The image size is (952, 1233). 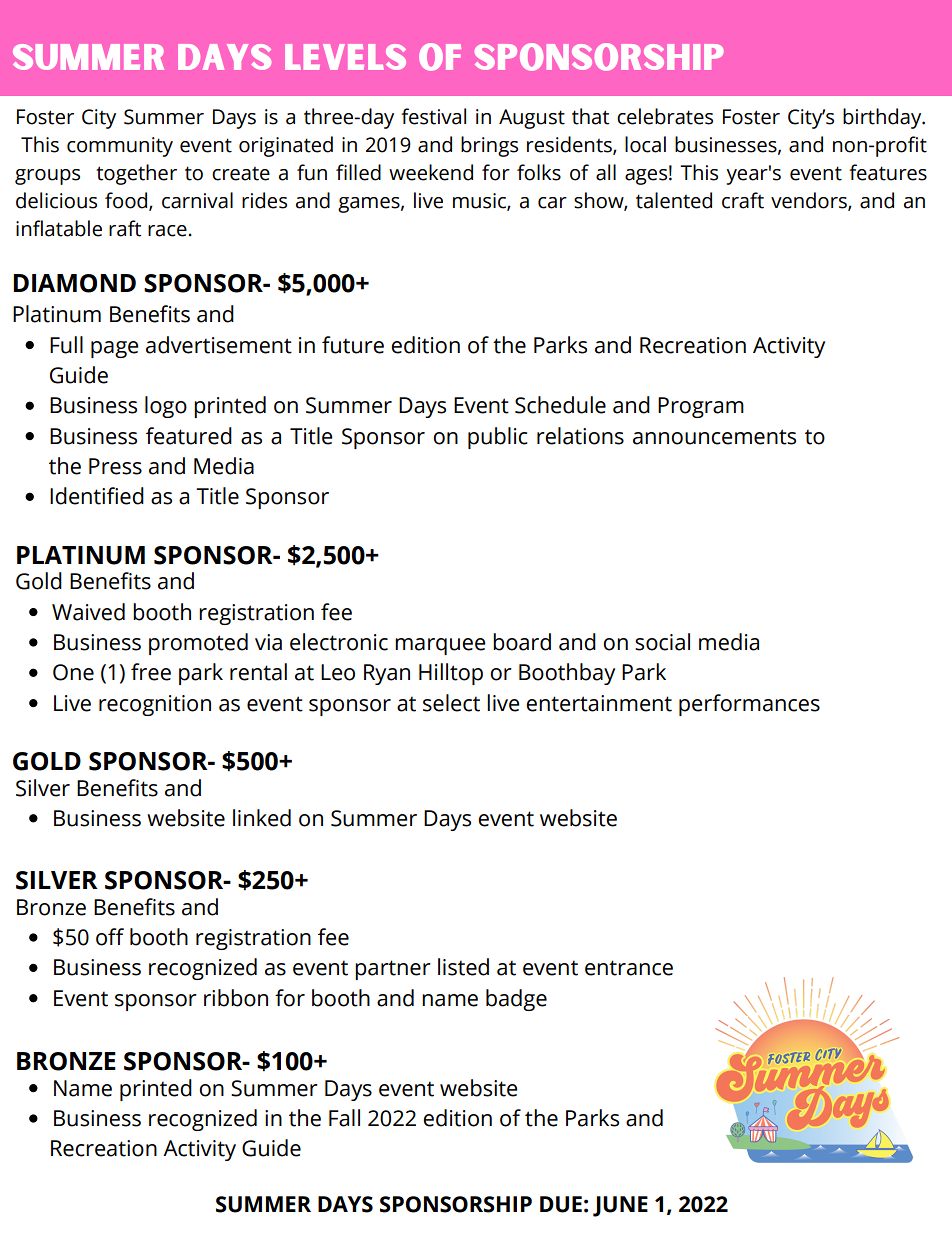 What do you see at coordinates (701, 407) in the image?
I see `Program` at bounding box center [701, 407].
